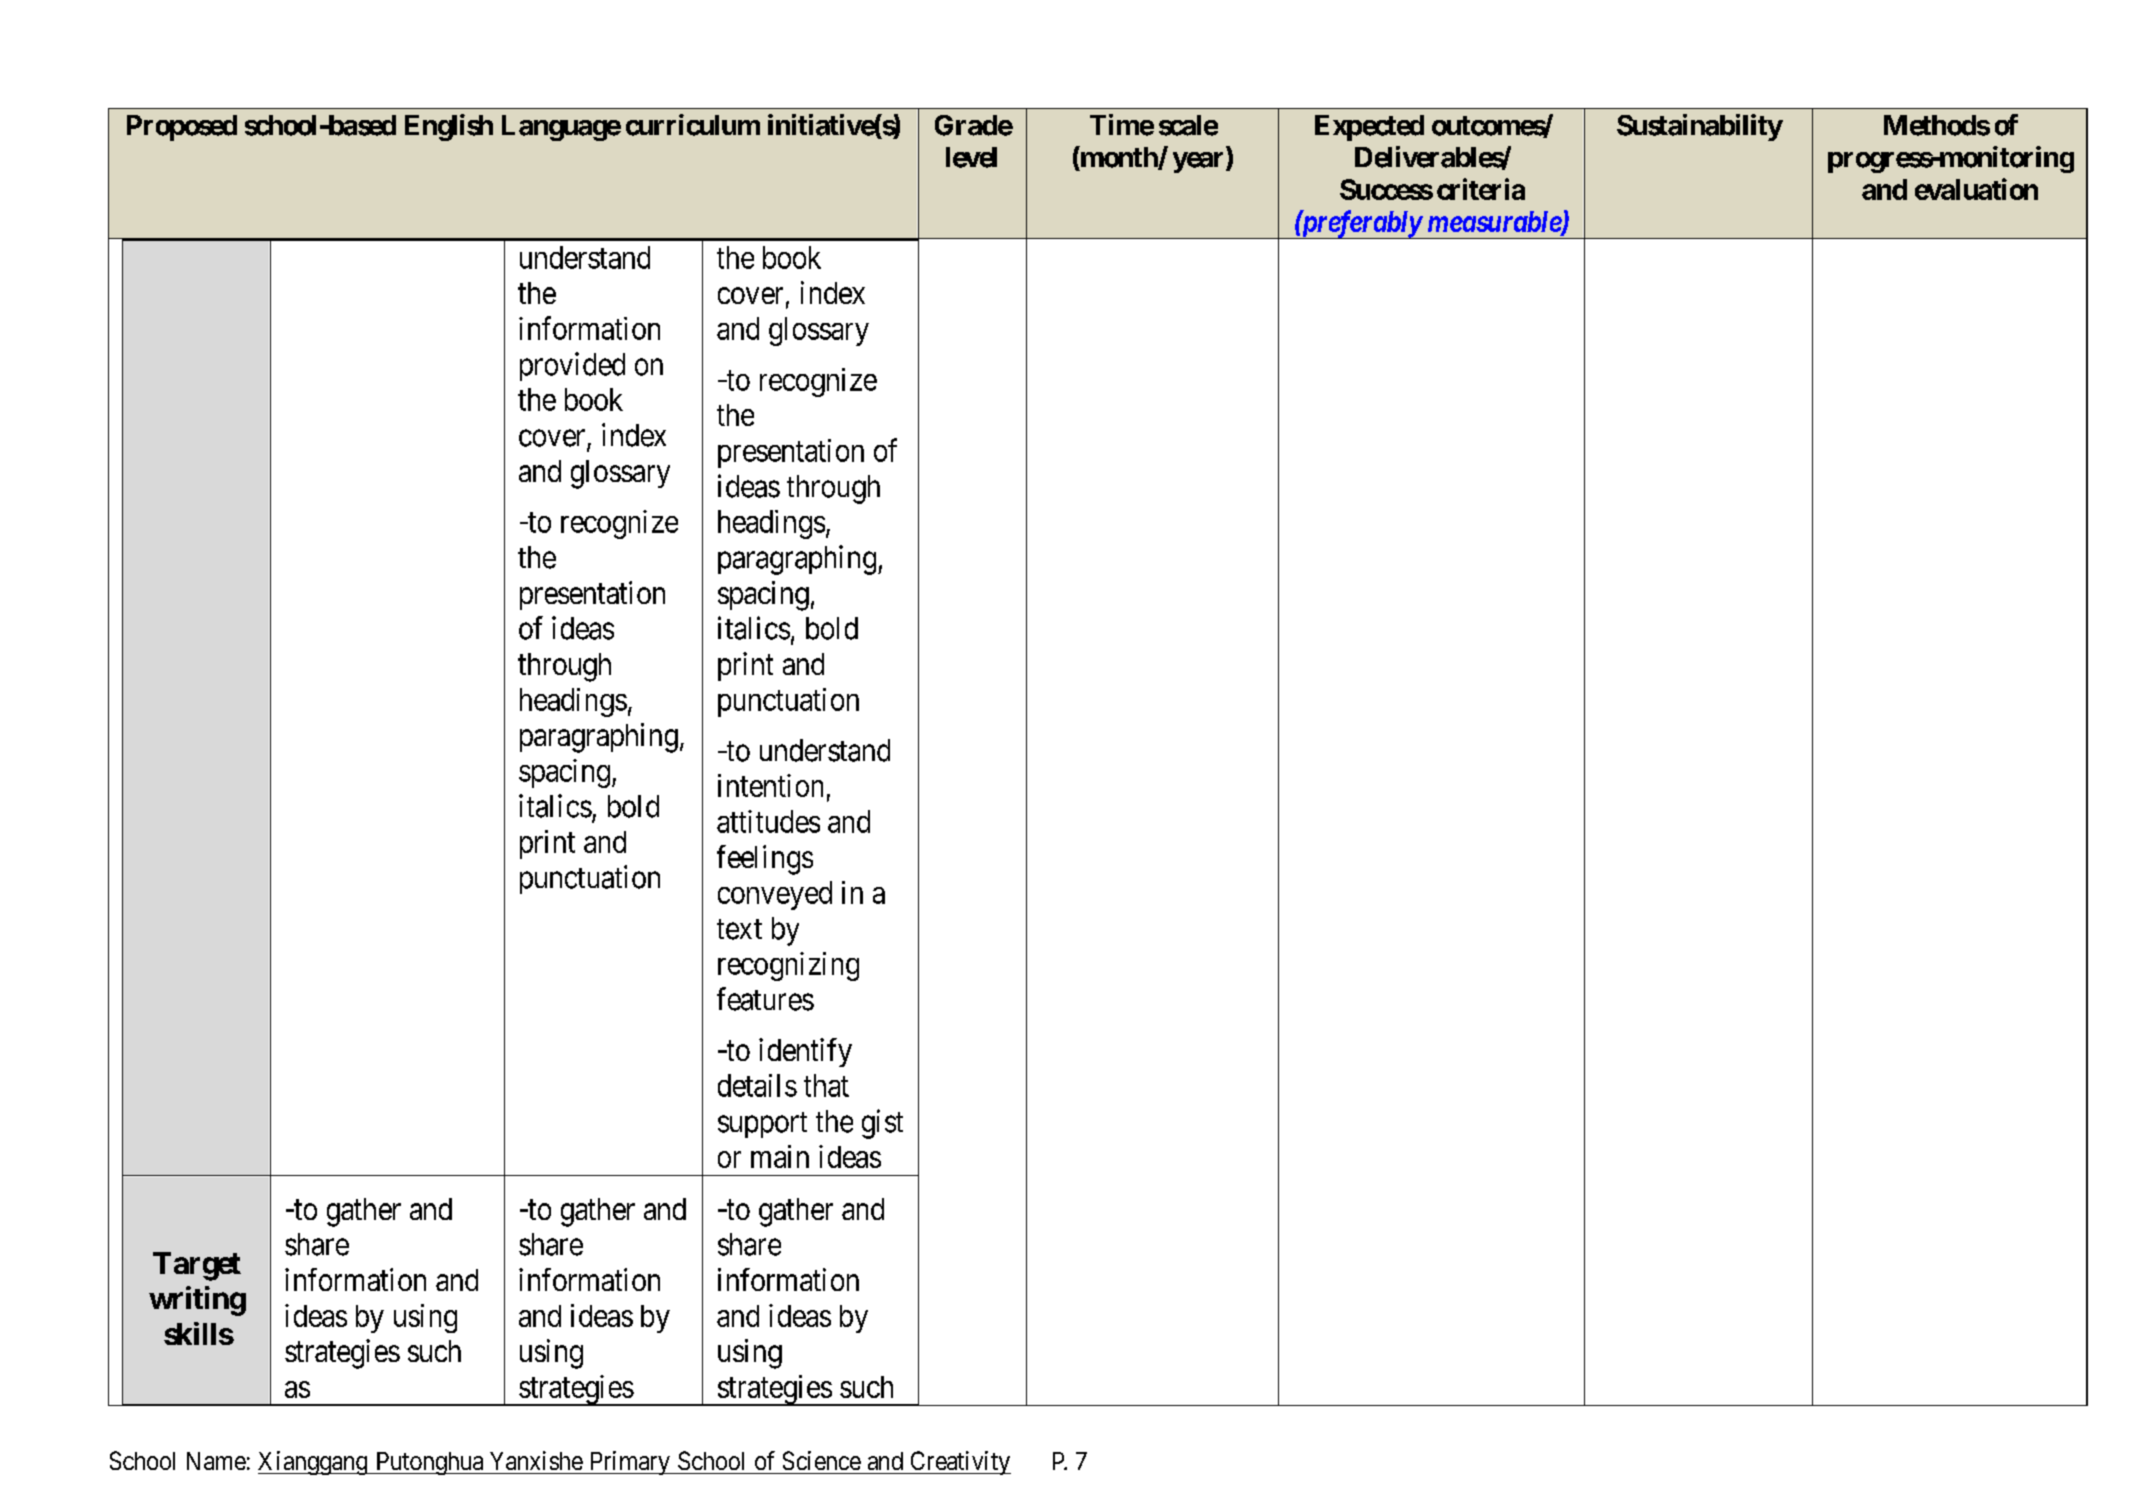 The width and height of the screenshot is (2138, 1512). I want to click on English, so click(449, 127).
